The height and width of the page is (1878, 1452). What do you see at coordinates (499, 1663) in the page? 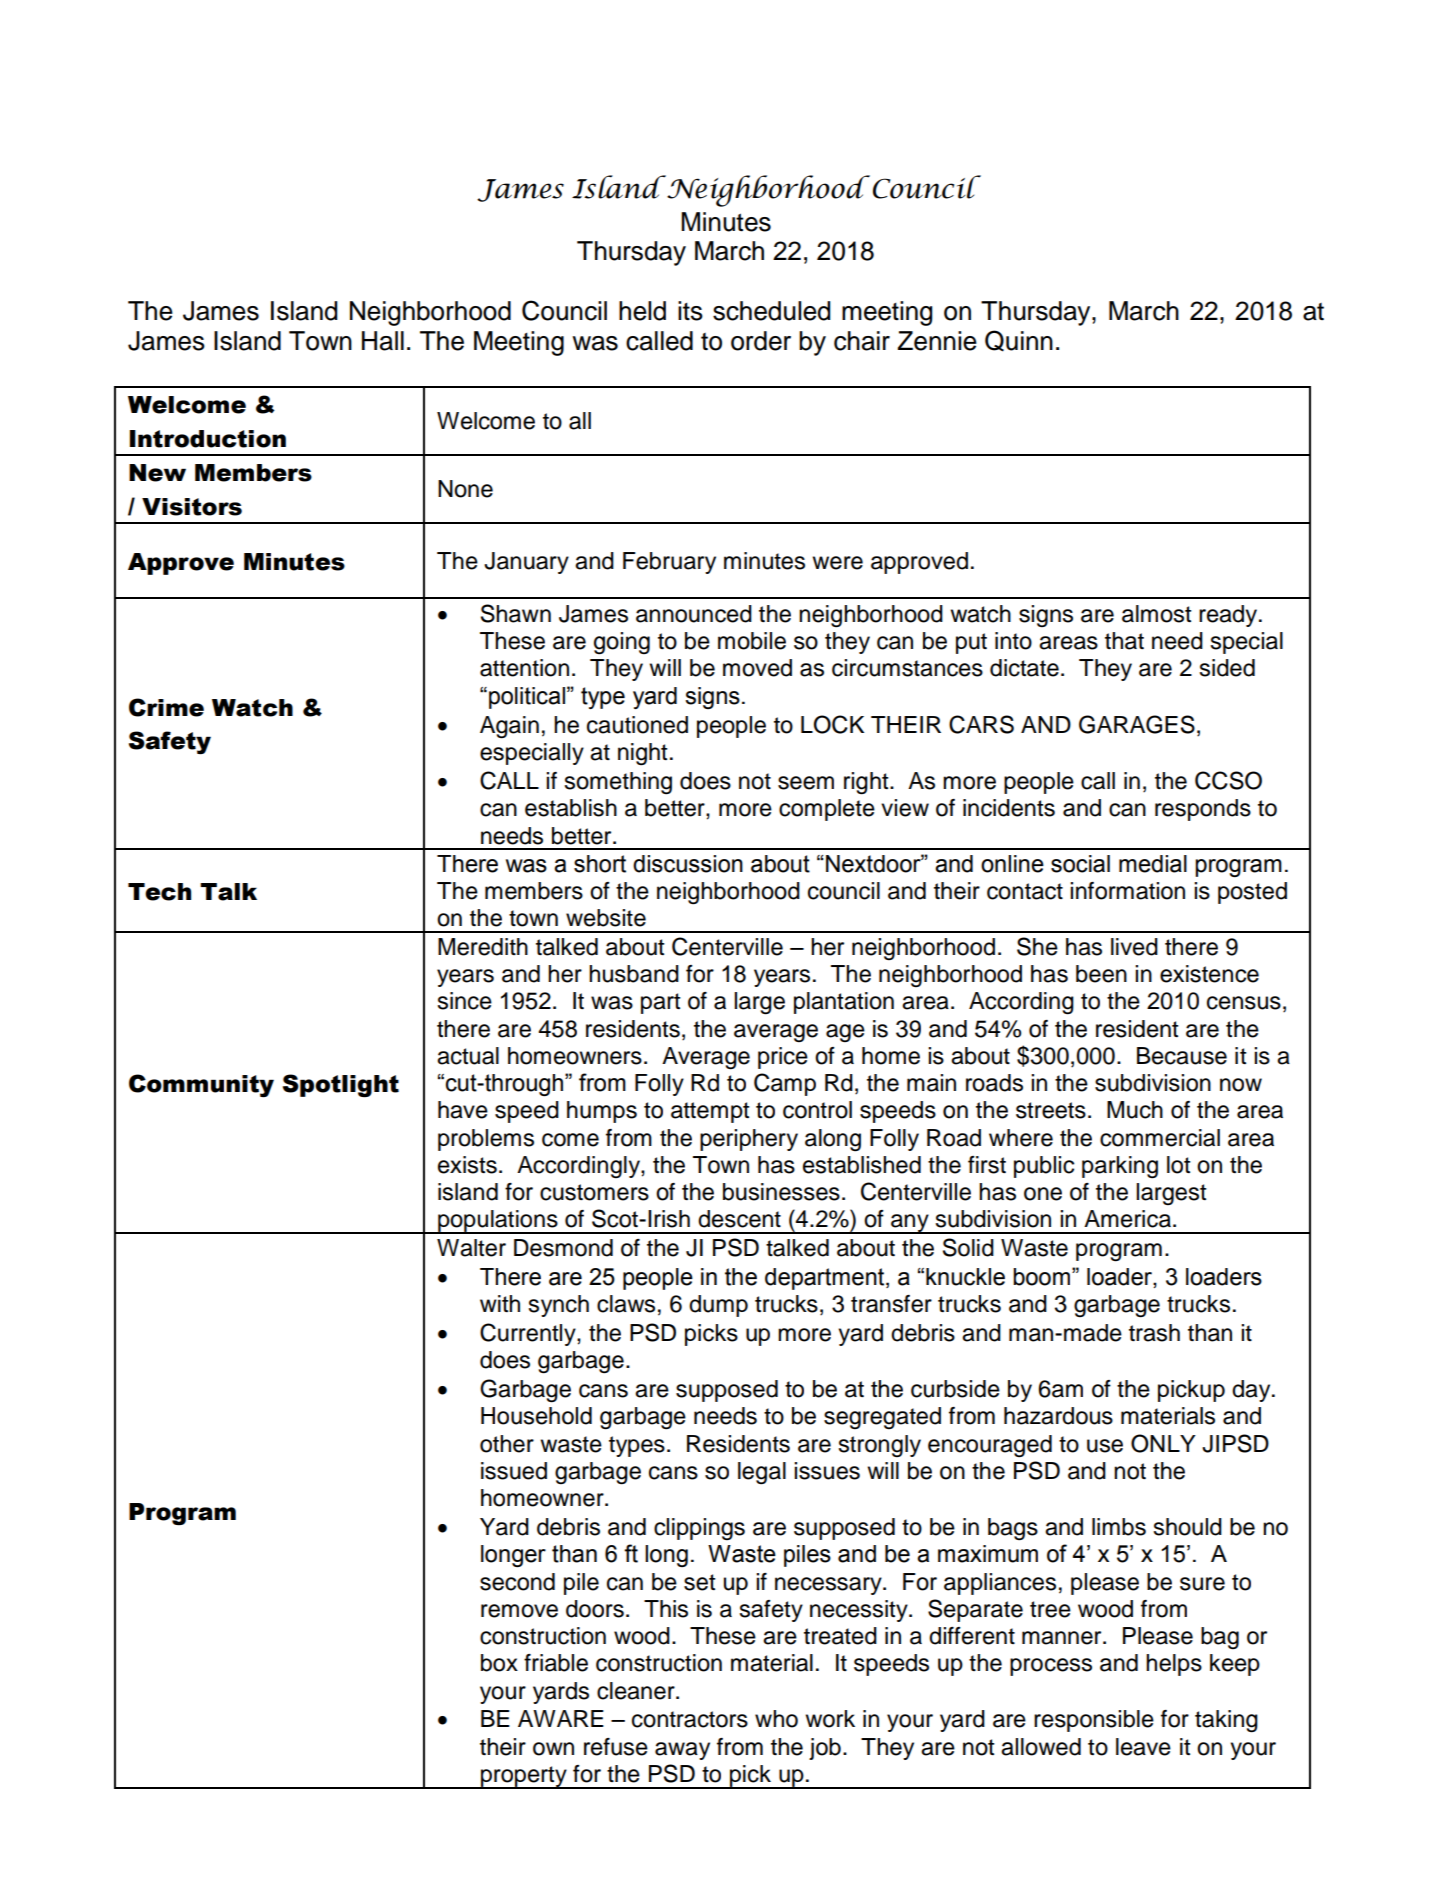
I see `box` at bounding box center [499, 1663].
